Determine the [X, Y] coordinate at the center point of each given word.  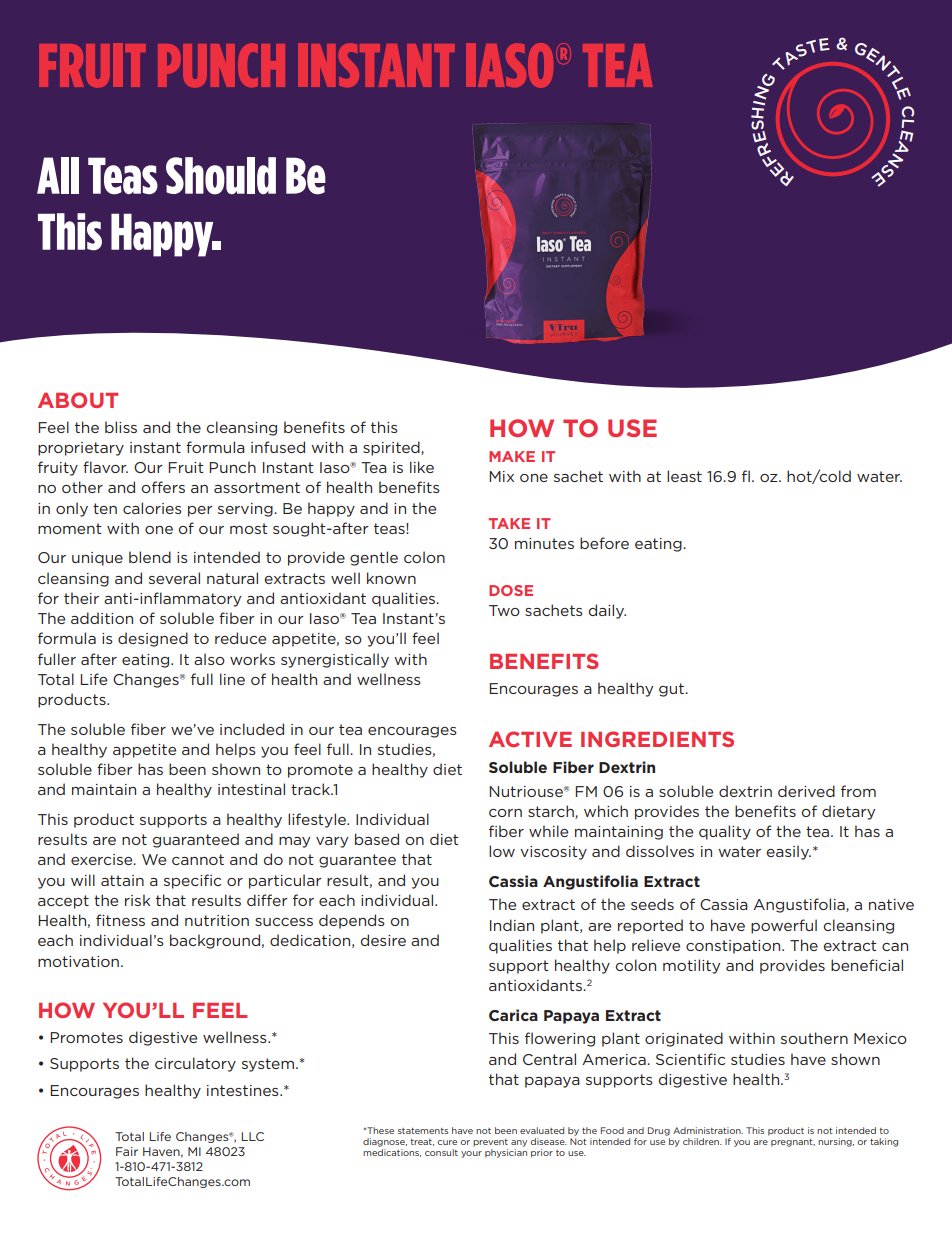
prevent [490, 1143]
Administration [708, 1130]
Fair [127, 1151]
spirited [392, 448]
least [684, 476]
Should [221, 176]
